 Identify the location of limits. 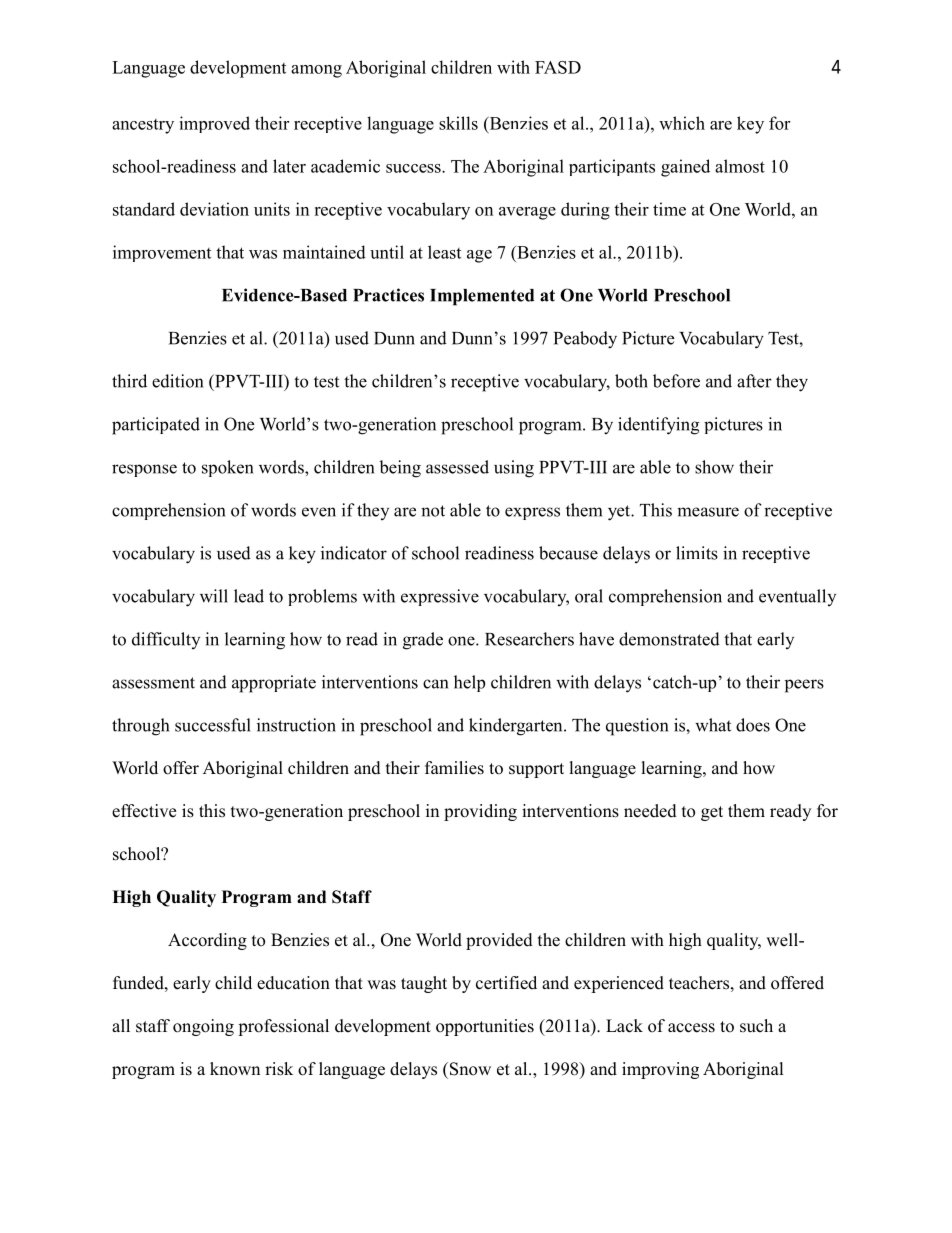
(697, 553).
